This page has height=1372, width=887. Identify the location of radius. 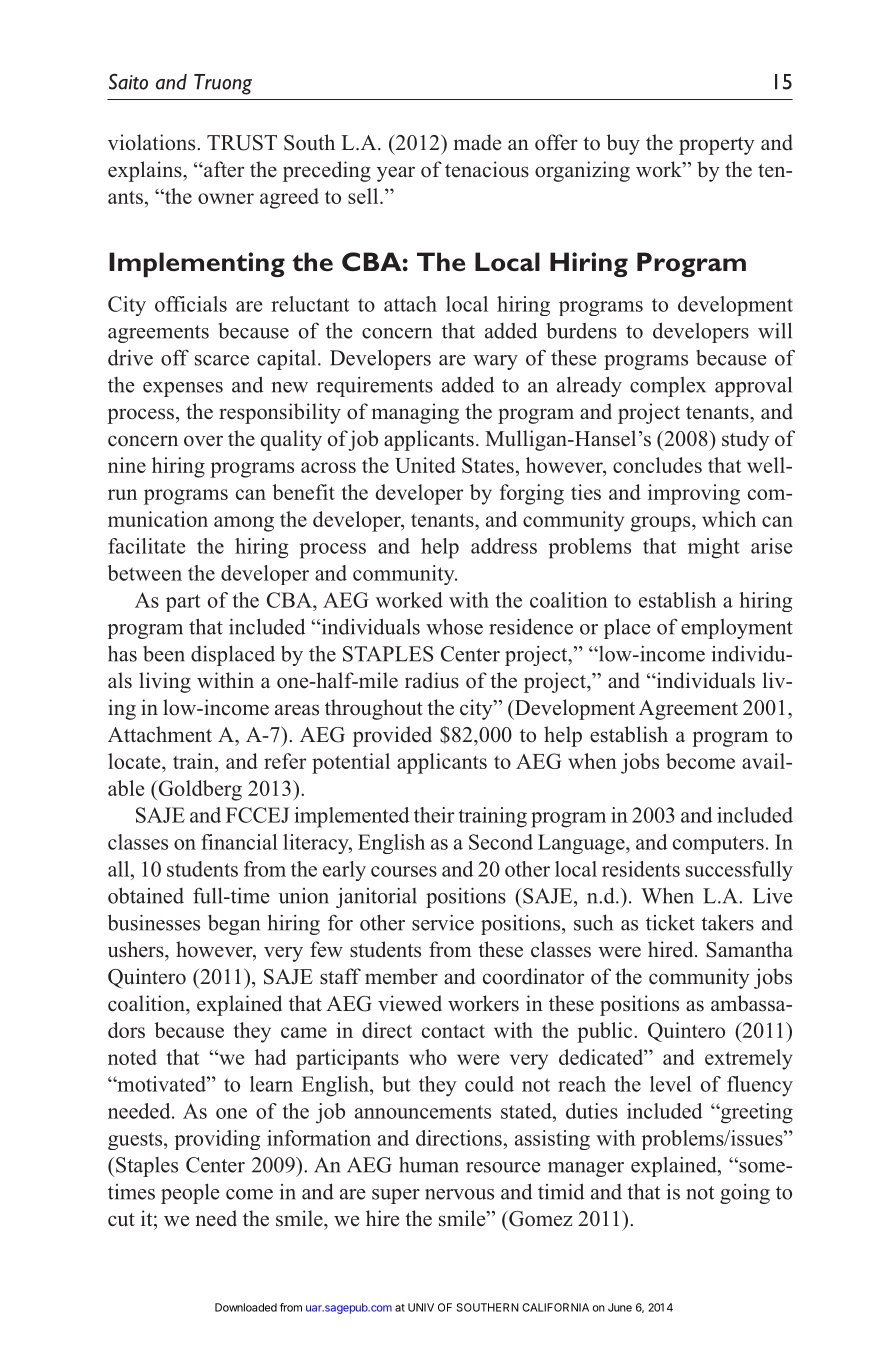
(432, 680).
